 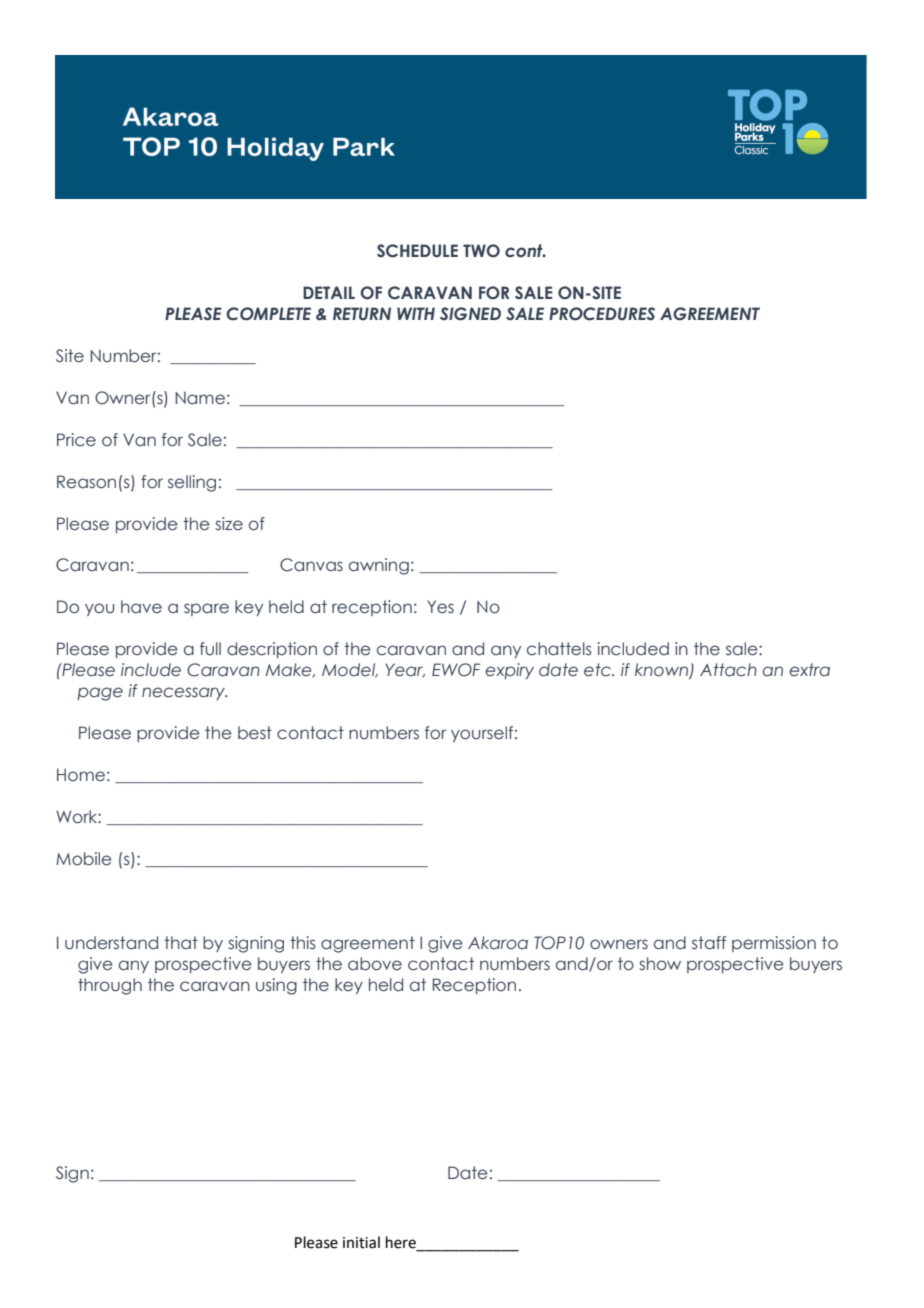 What do you see at coordinates (276, 986) in the image?
I see `using` at bounding box center [276, 986].
